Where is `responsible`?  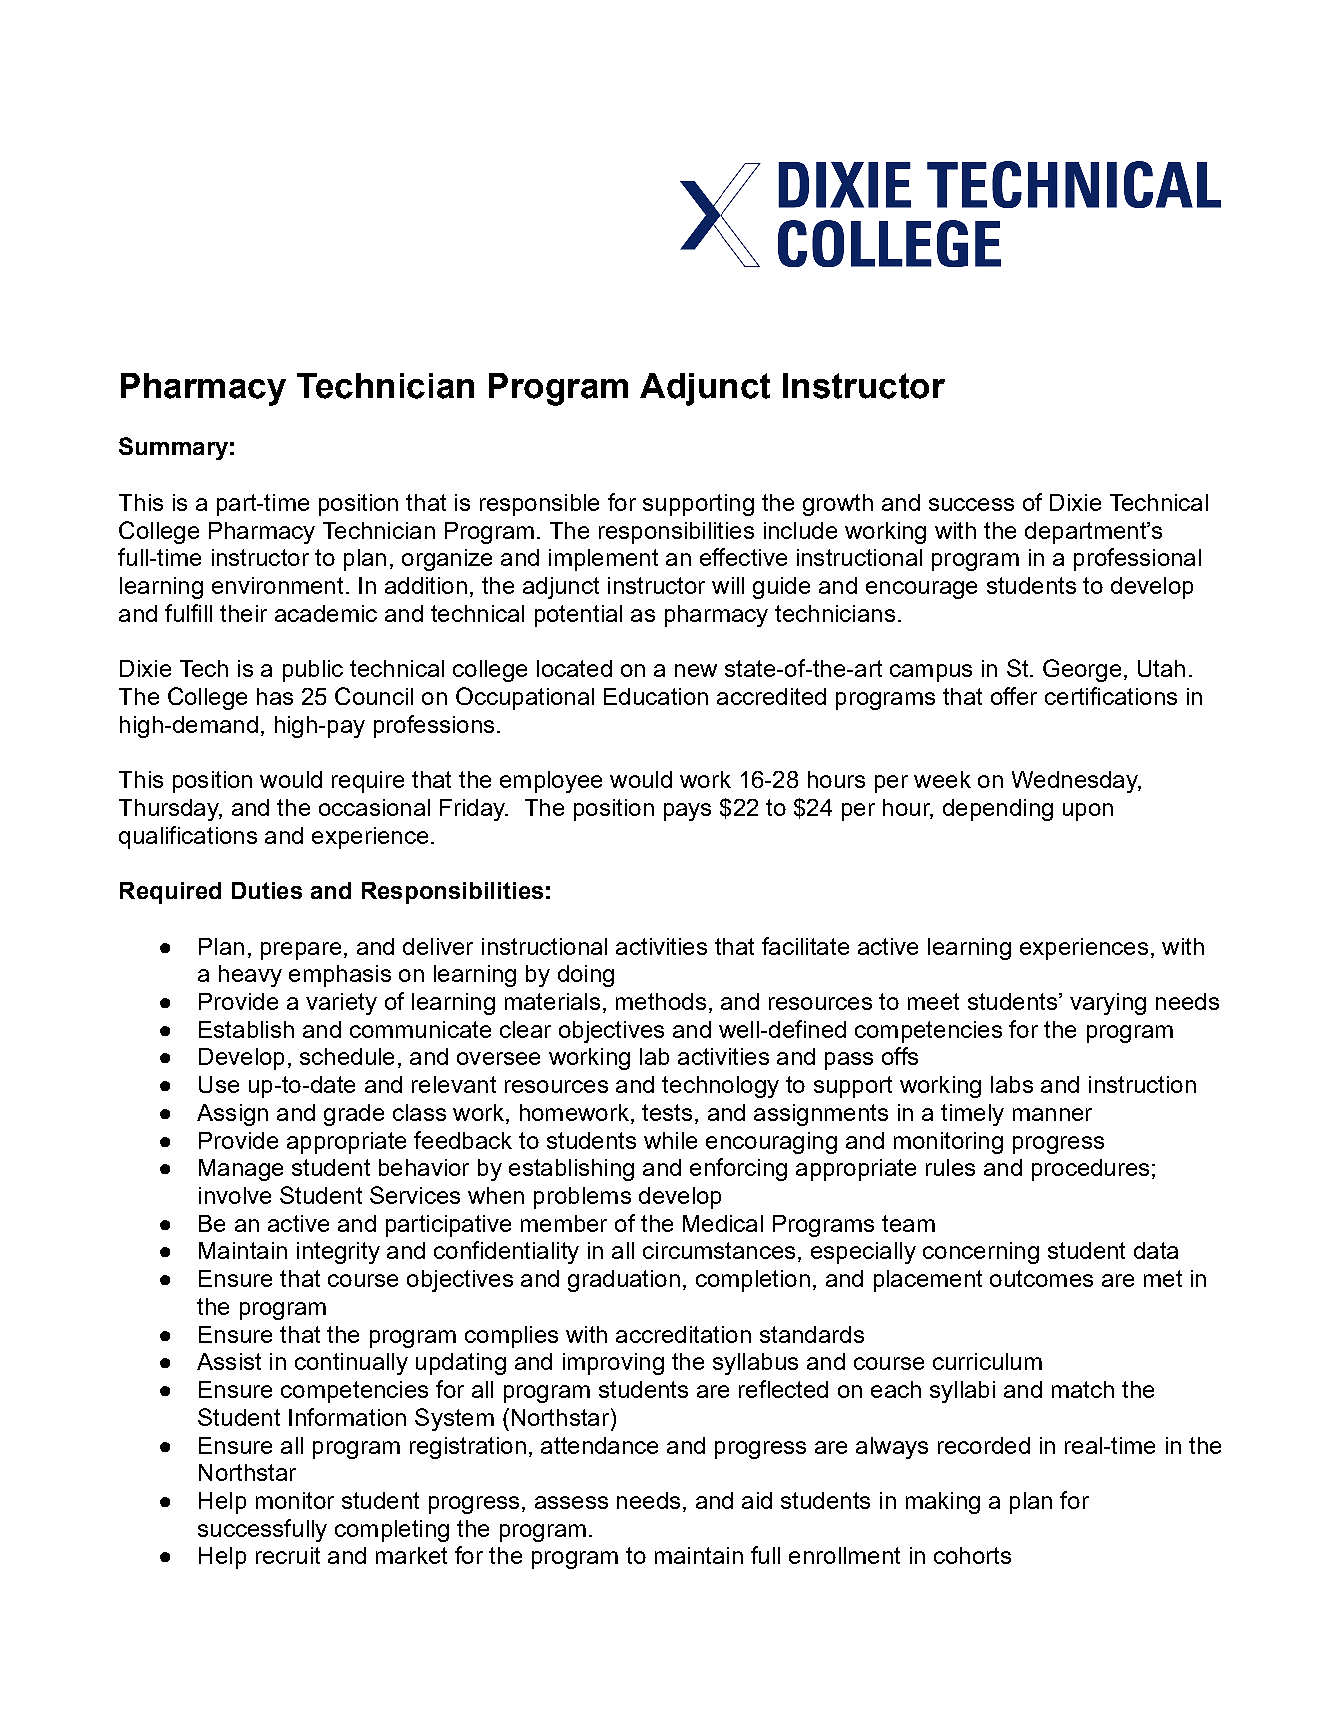 responsible is located at coordinates (539, 505).
